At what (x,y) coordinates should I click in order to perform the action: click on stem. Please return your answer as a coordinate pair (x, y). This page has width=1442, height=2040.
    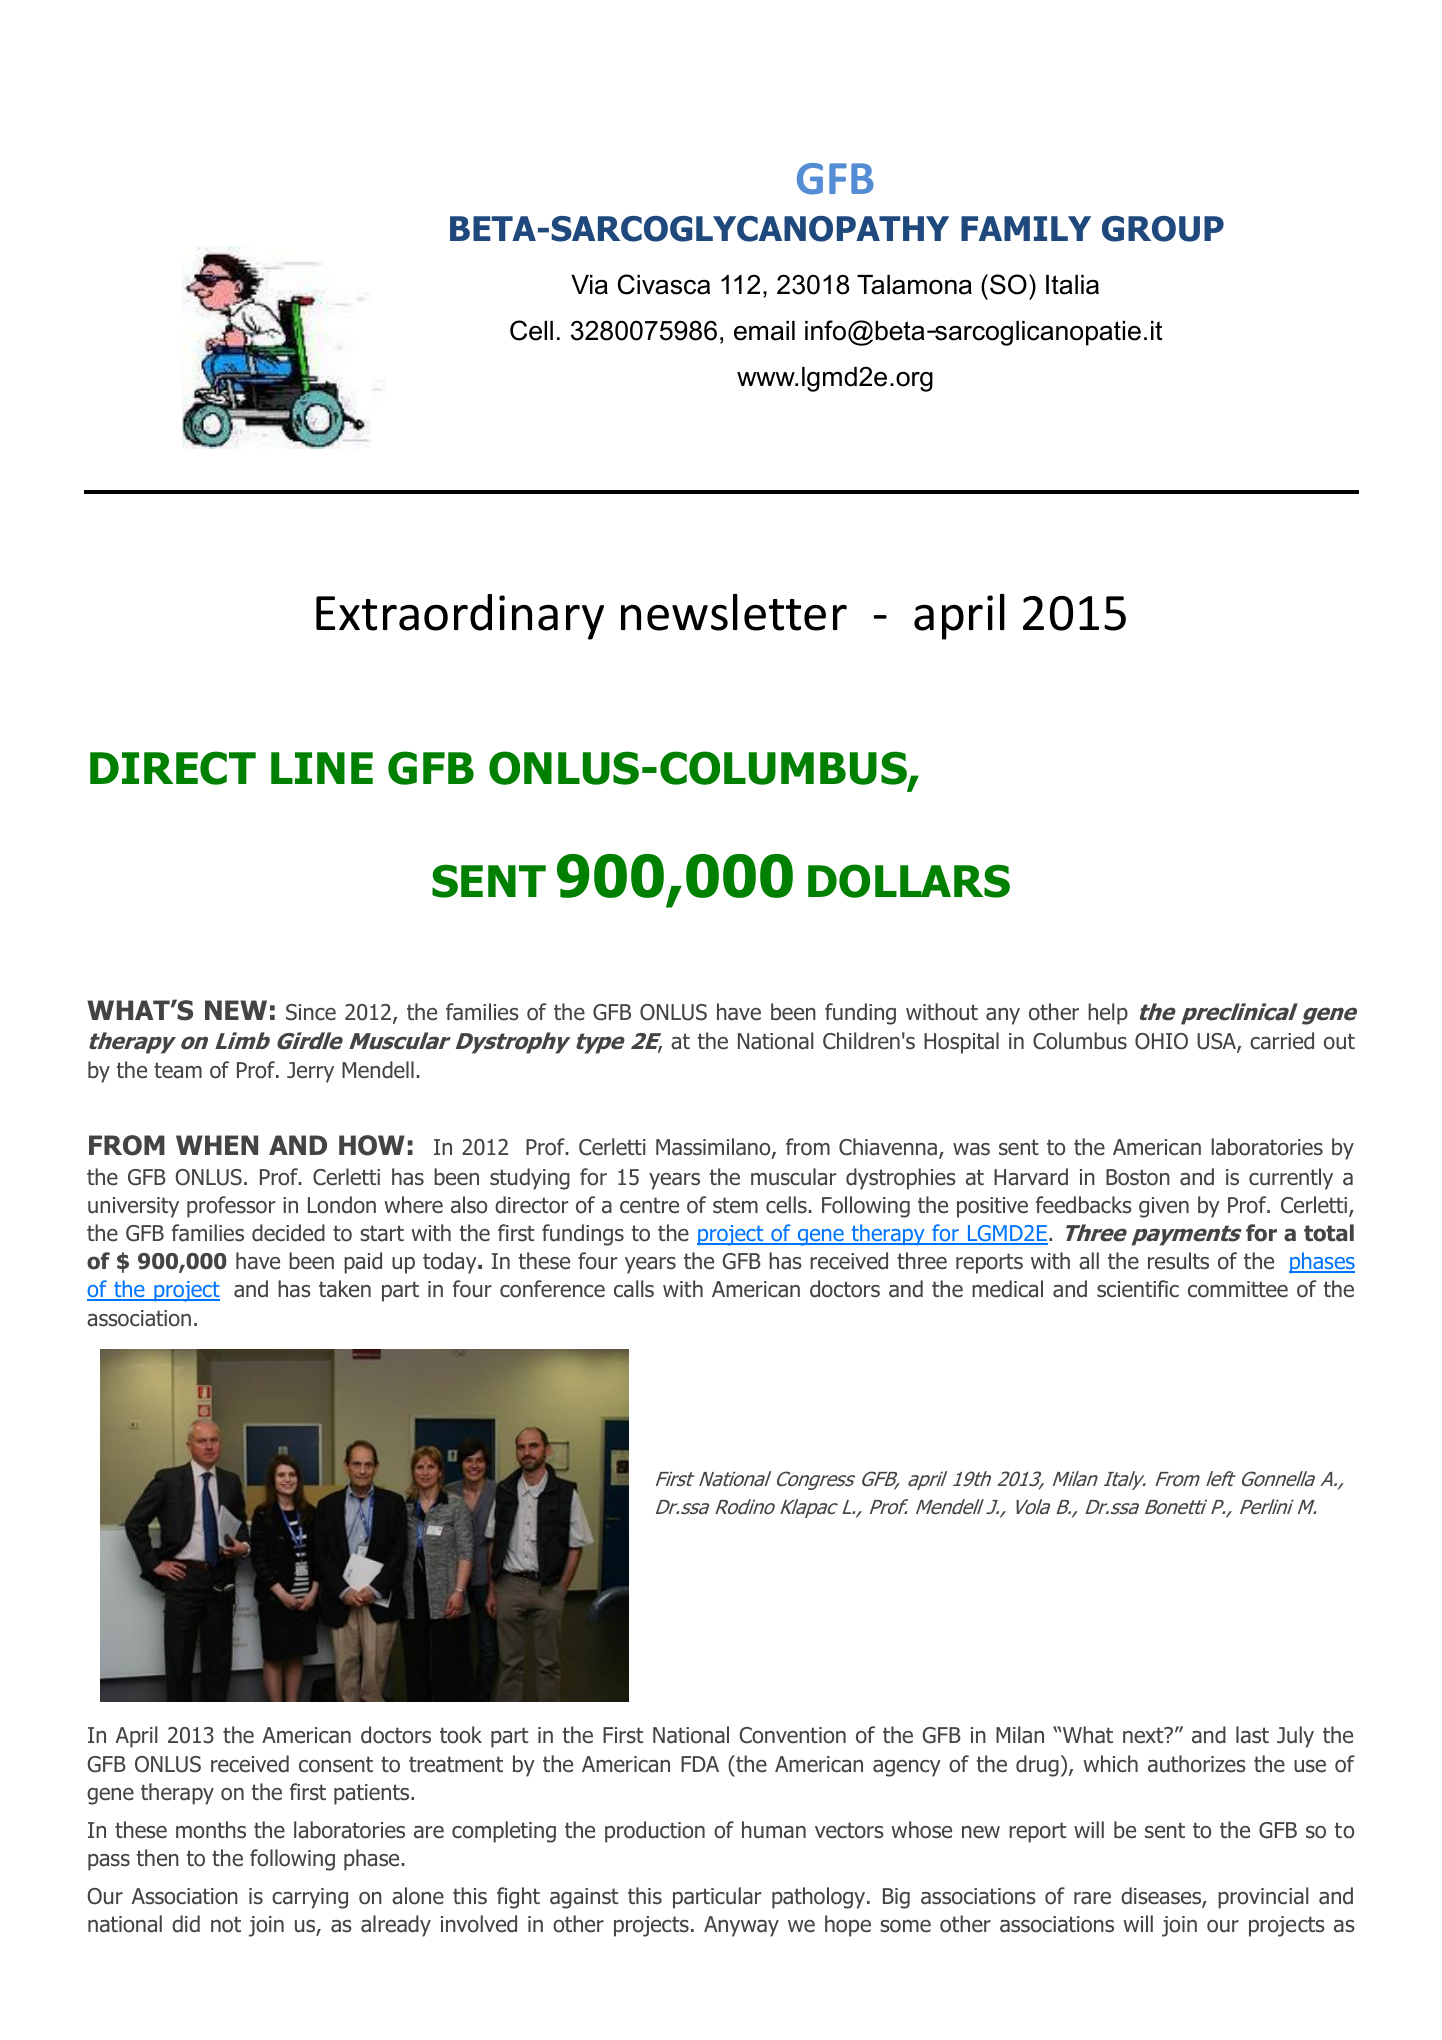
    Looking at the image, I should click on (735, 1205).
